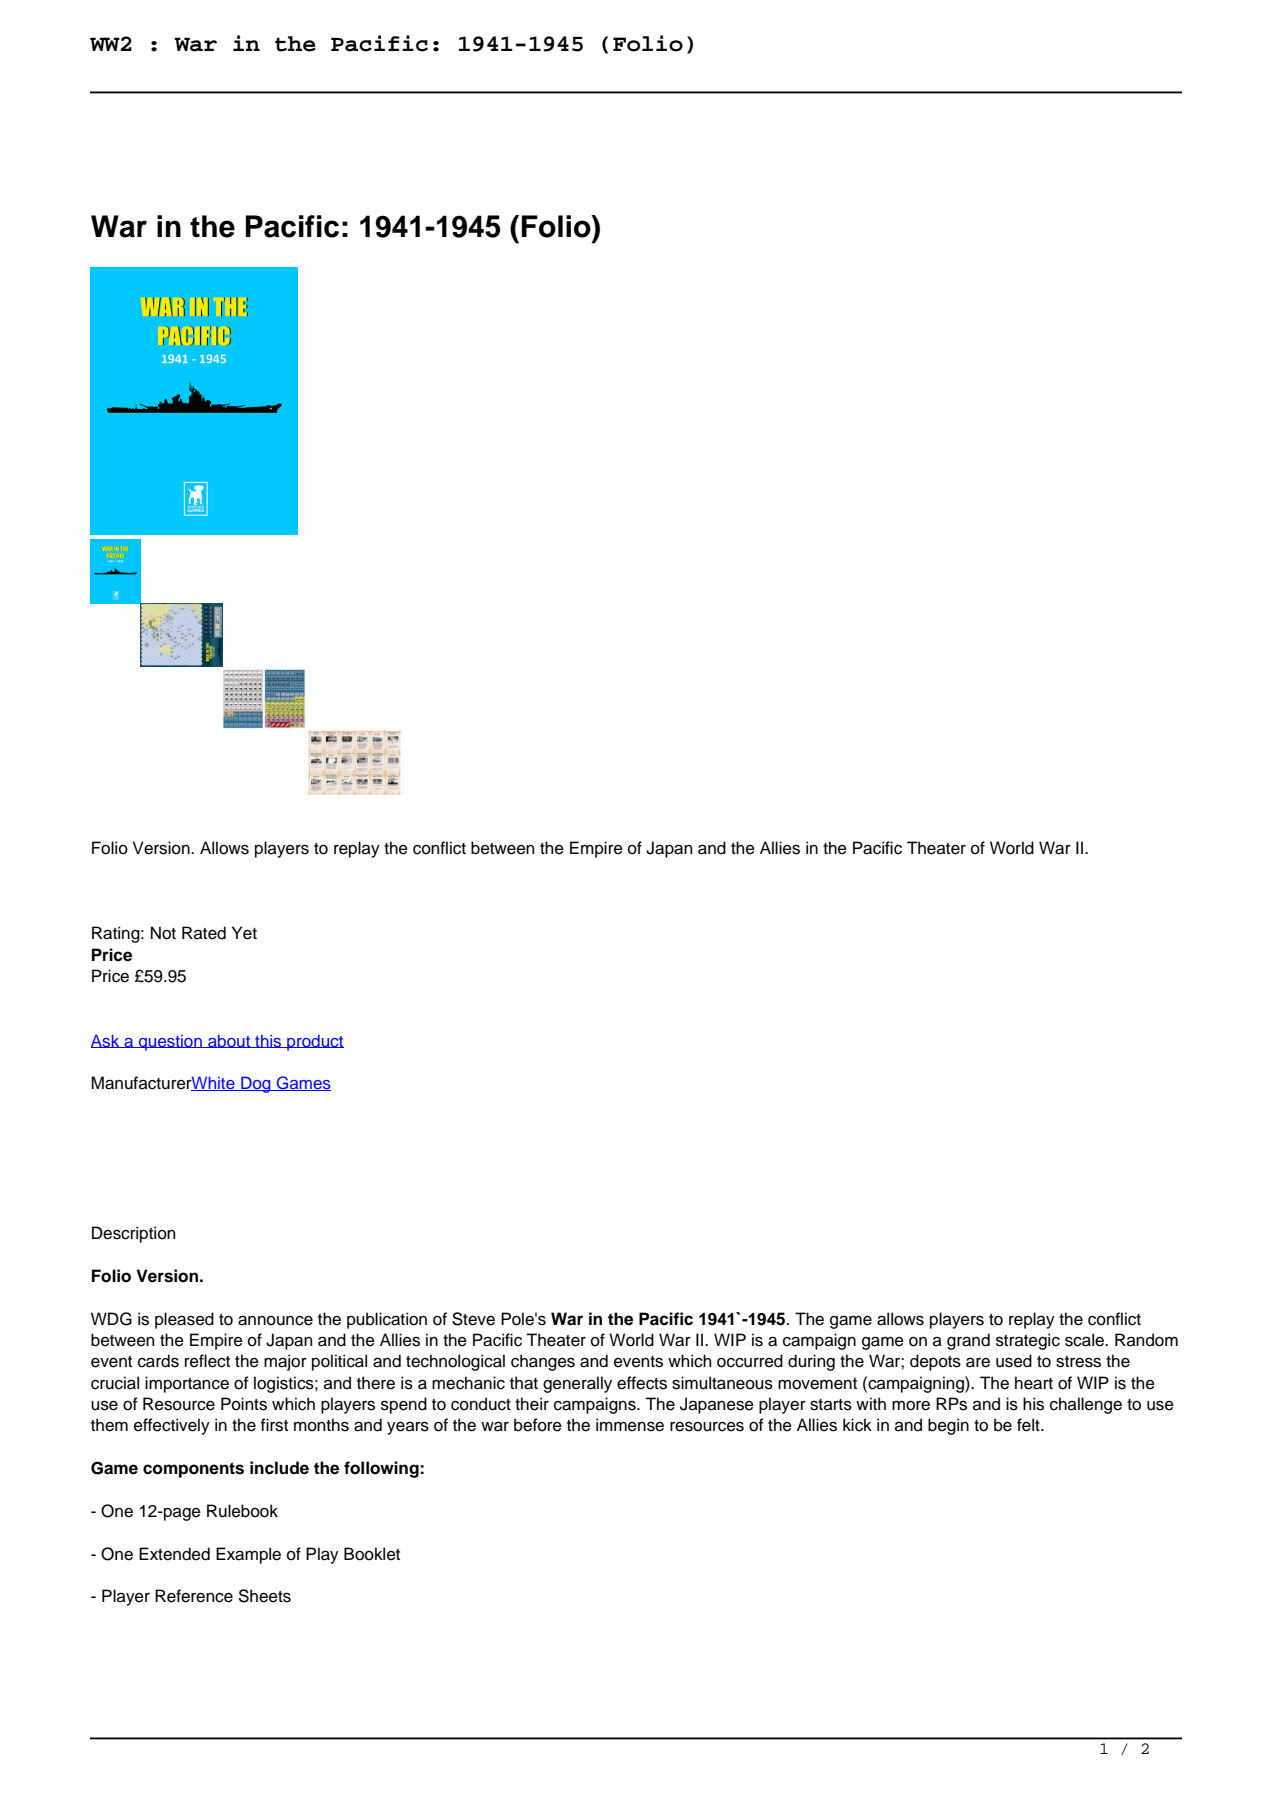 This page has width=1272, height=1799. I want to click on Description, so click(133, 1234).
